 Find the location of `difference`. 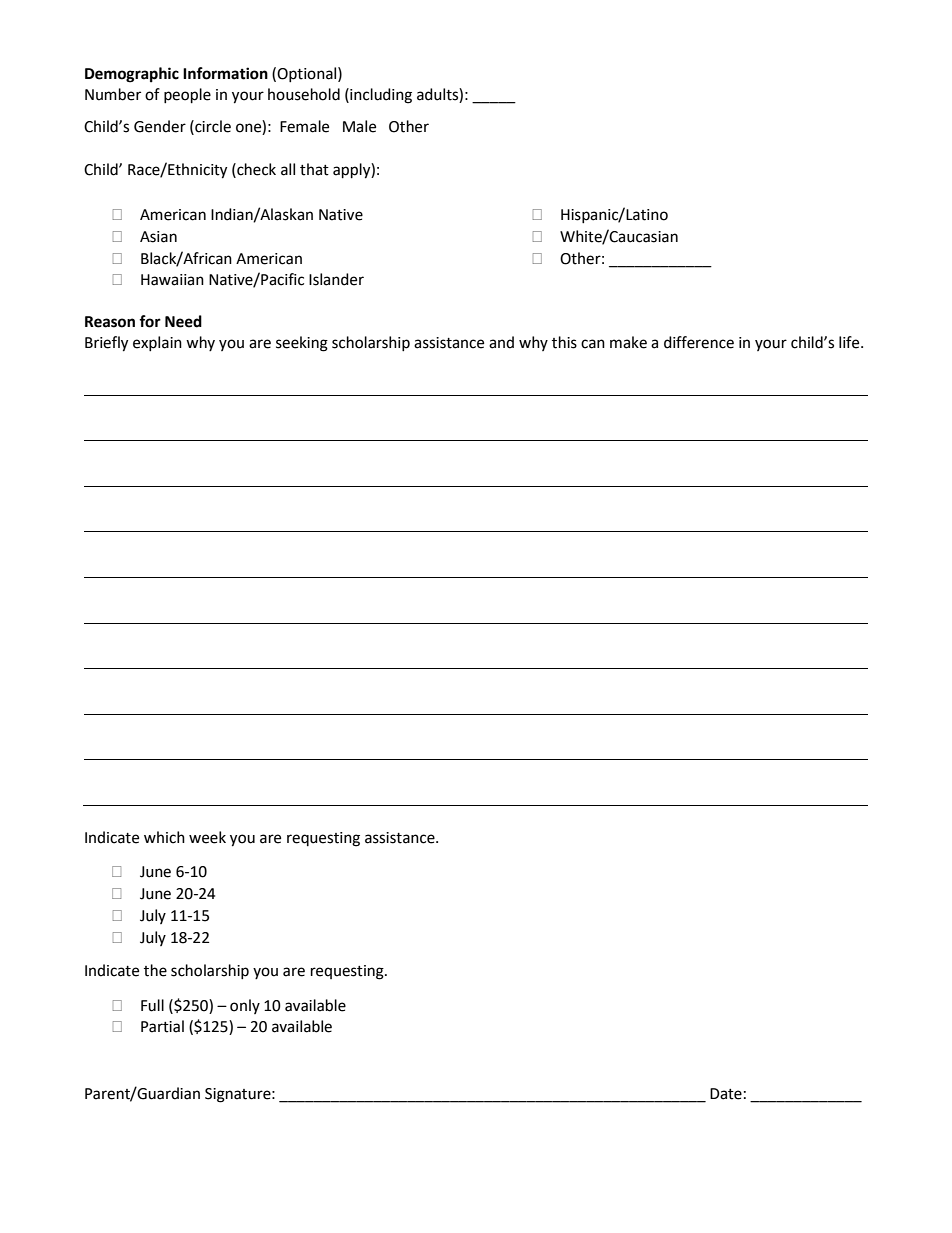

difference is located at coordinates (699, 342).
